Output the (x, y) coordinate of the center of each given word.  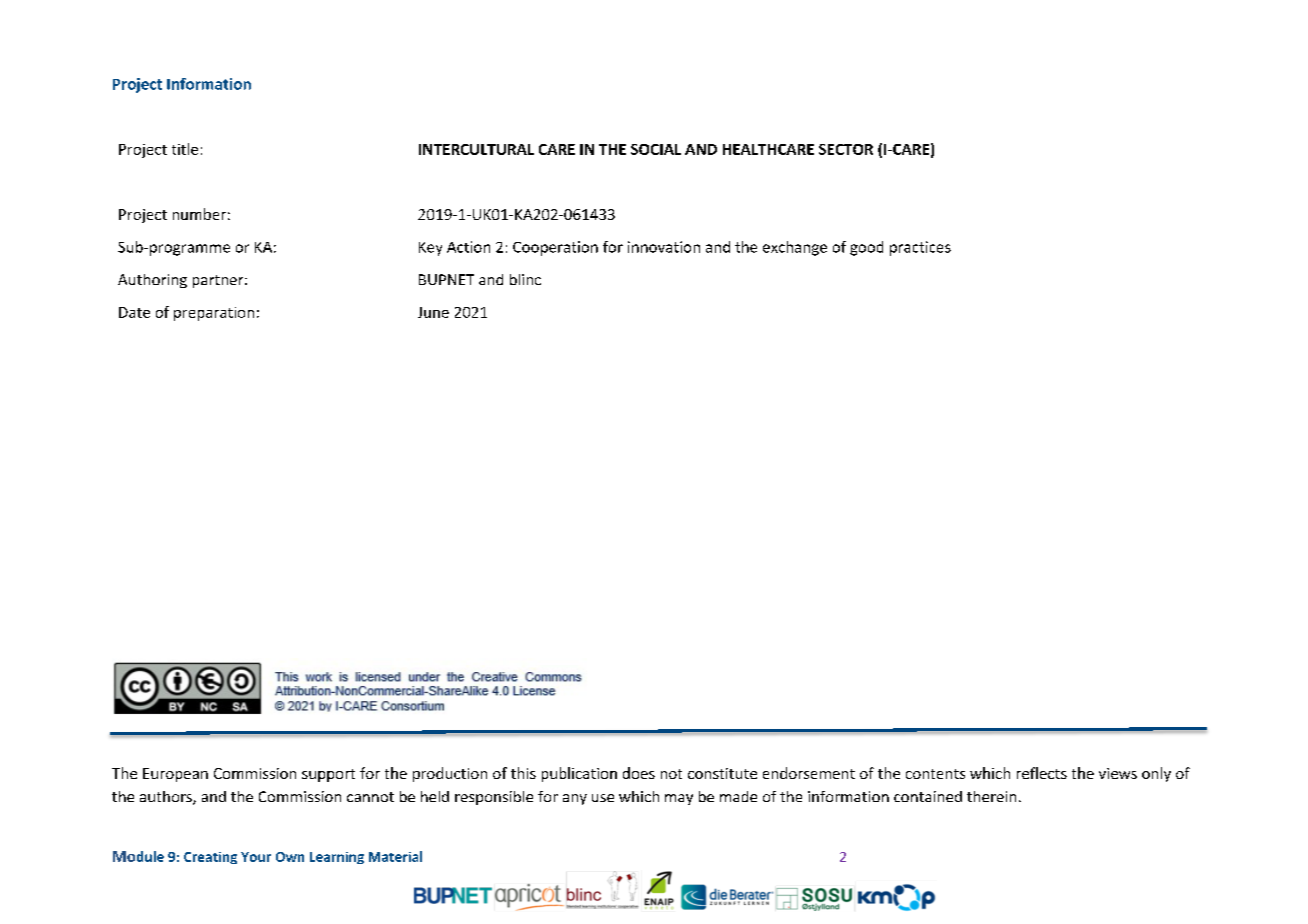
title (185, 149)
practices (920, 248)
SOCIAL (656, 149)
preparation (214, 314)
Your (256, 857)
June (433, 312)
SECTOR (846, 149)
